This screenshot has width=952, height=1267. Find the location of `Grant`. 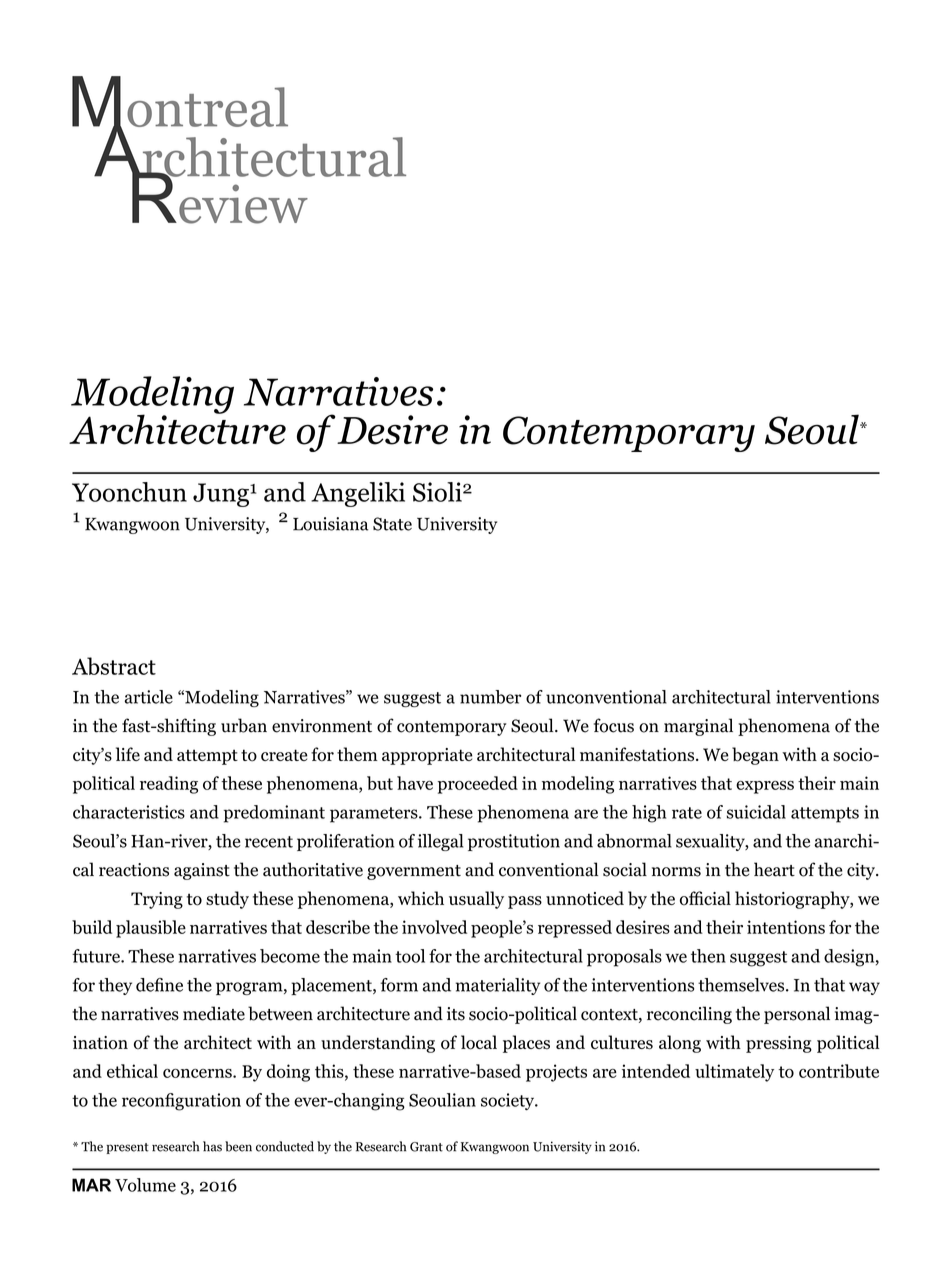

Grant is located at coordinates (426, 1147).
